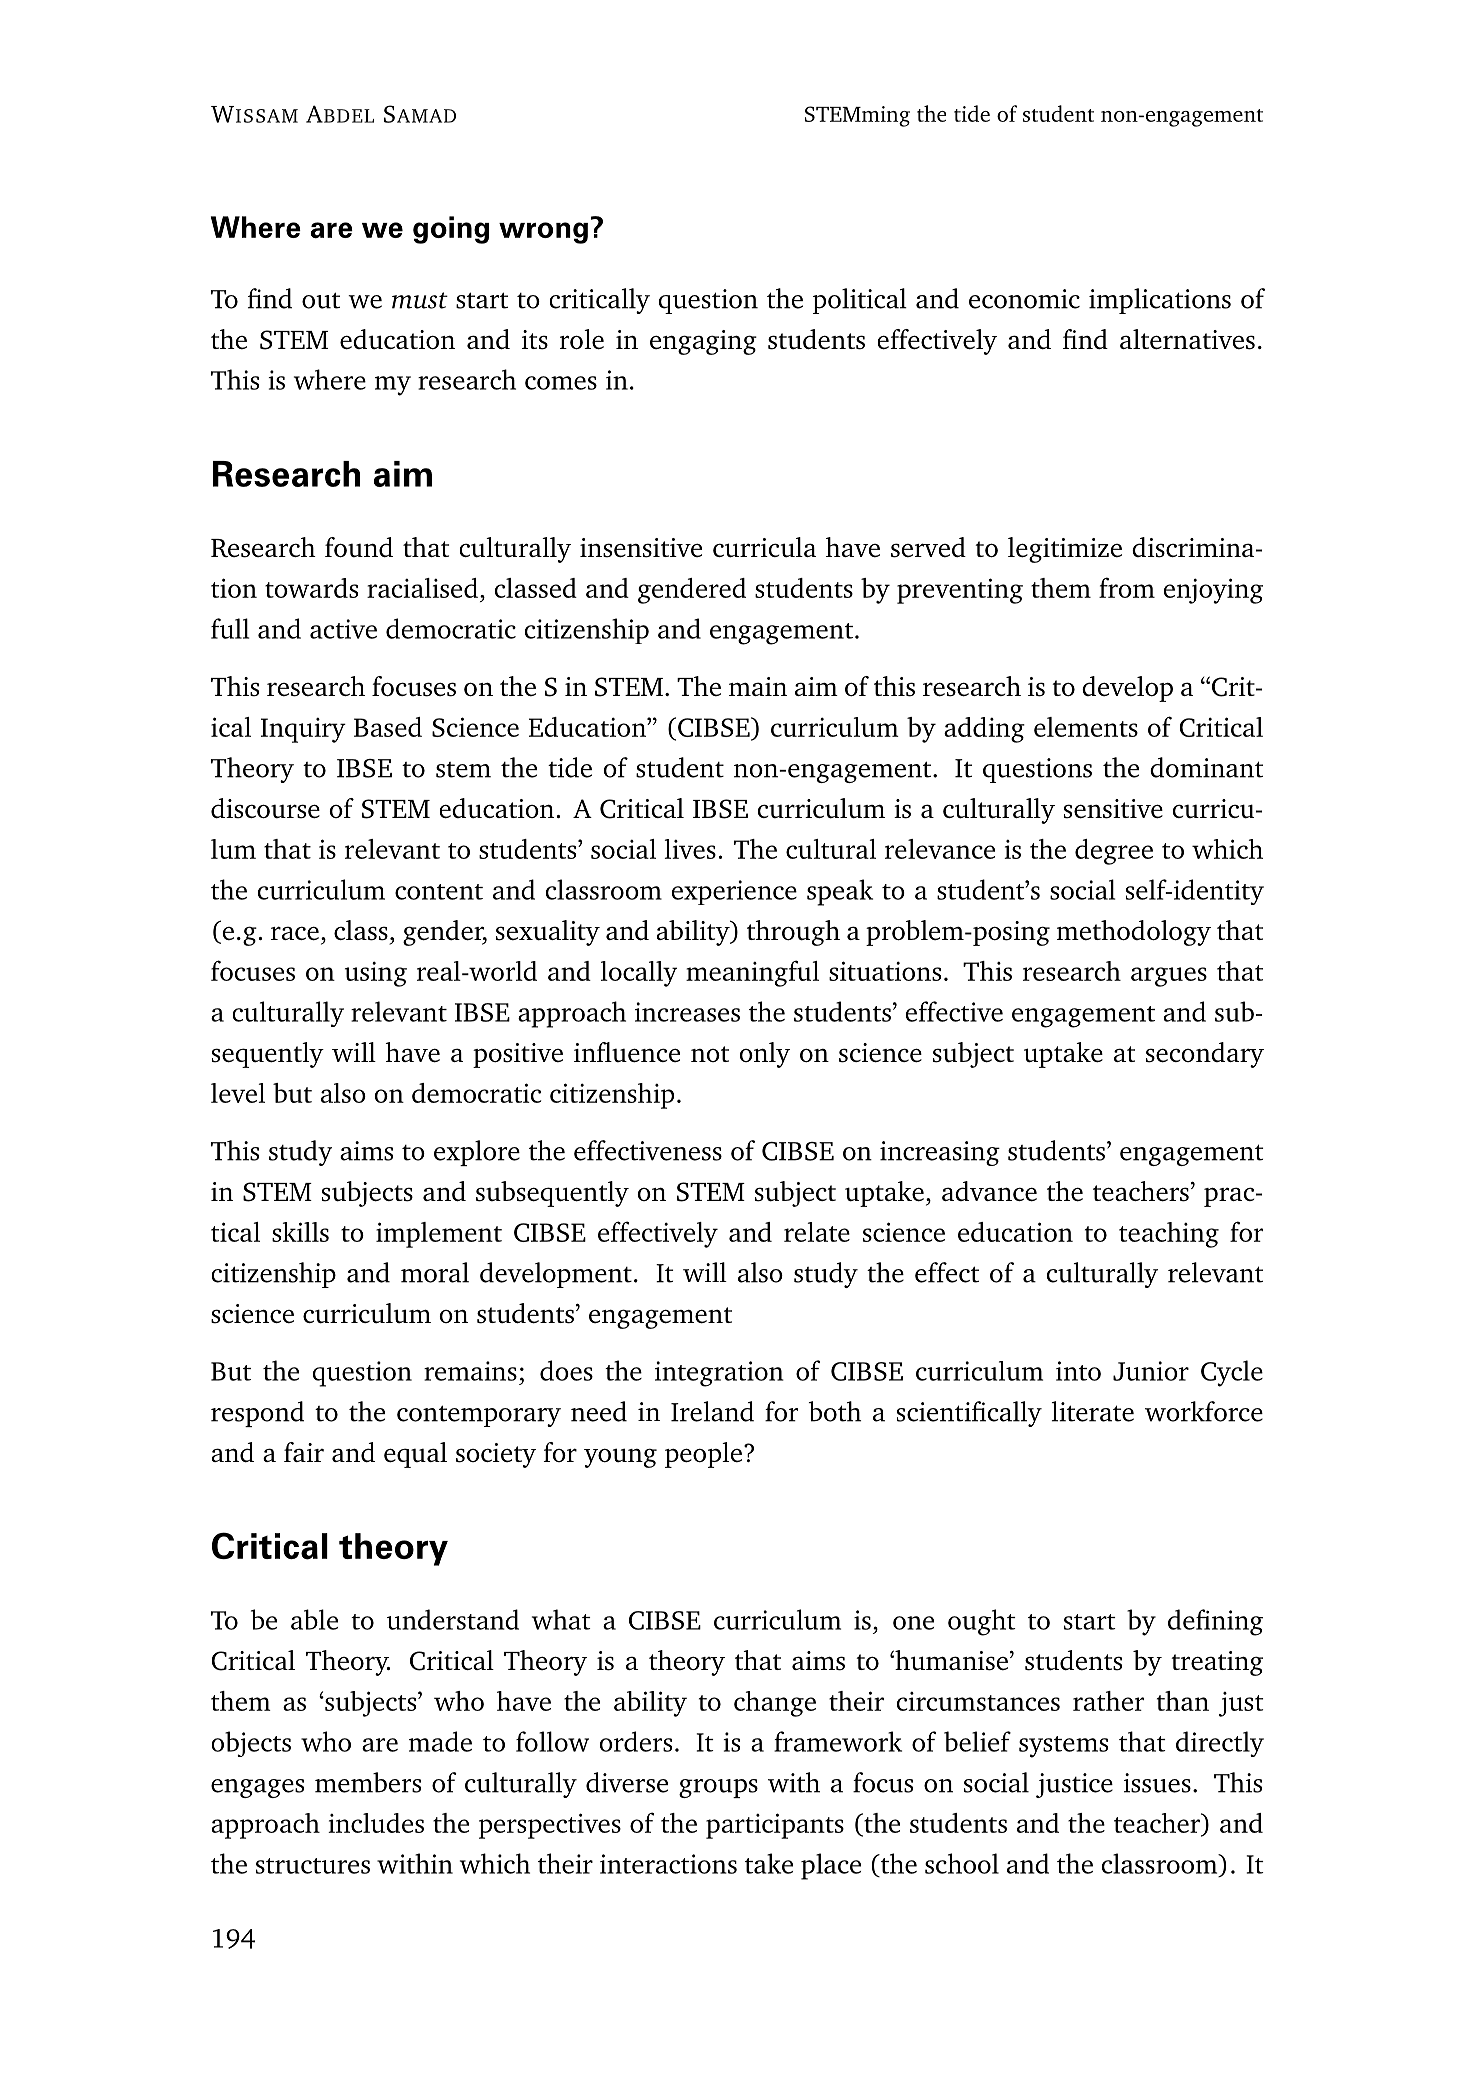 The image size is (1474, 2084). I want to click on groups, so click(718, 1788).
